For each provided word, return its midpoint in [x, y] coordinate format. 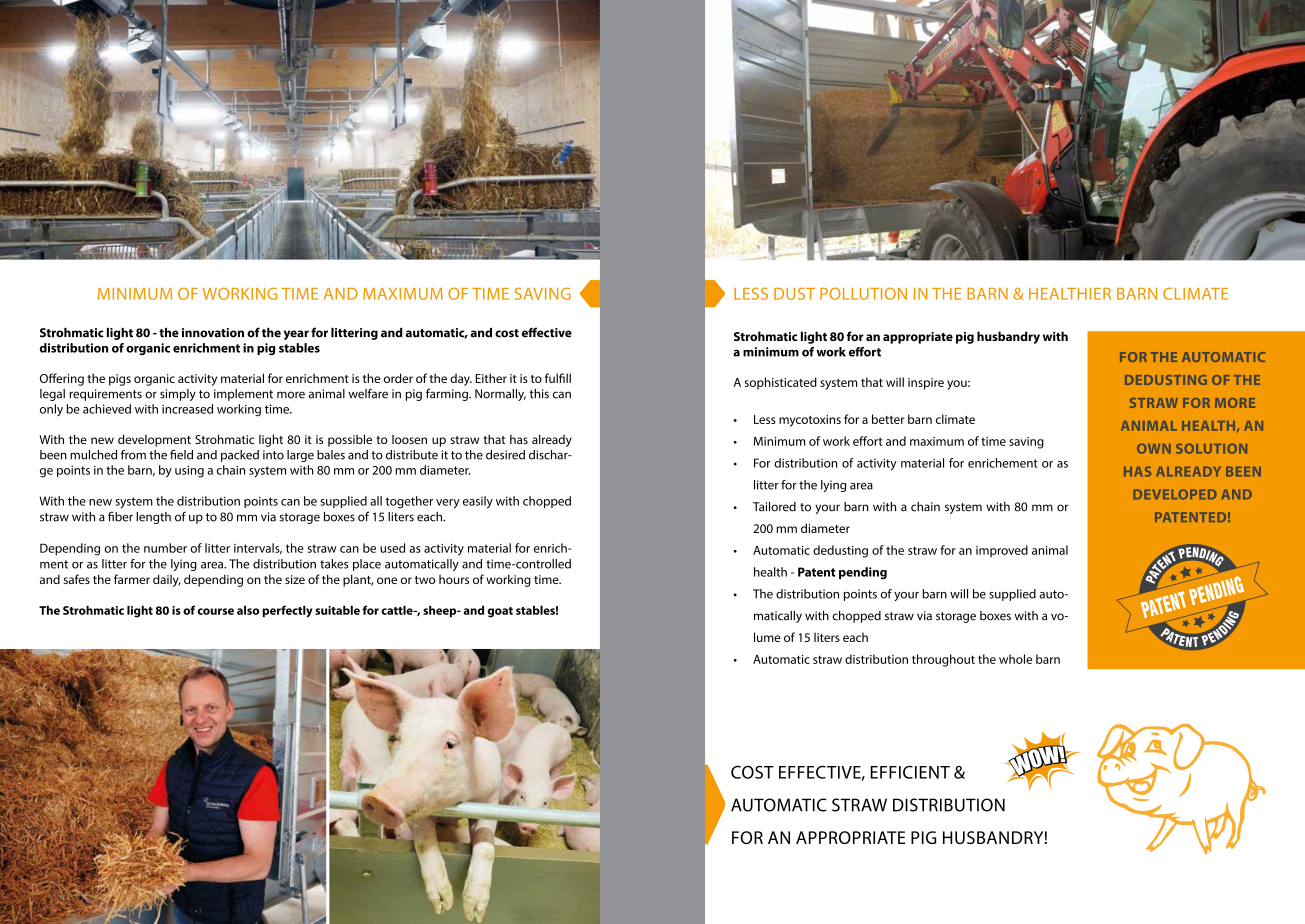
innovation [213, 333]
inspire [926, 384]
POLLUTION [863, 293]
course [215, 611]
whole [1015, 659]
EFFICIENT [910, 772]
